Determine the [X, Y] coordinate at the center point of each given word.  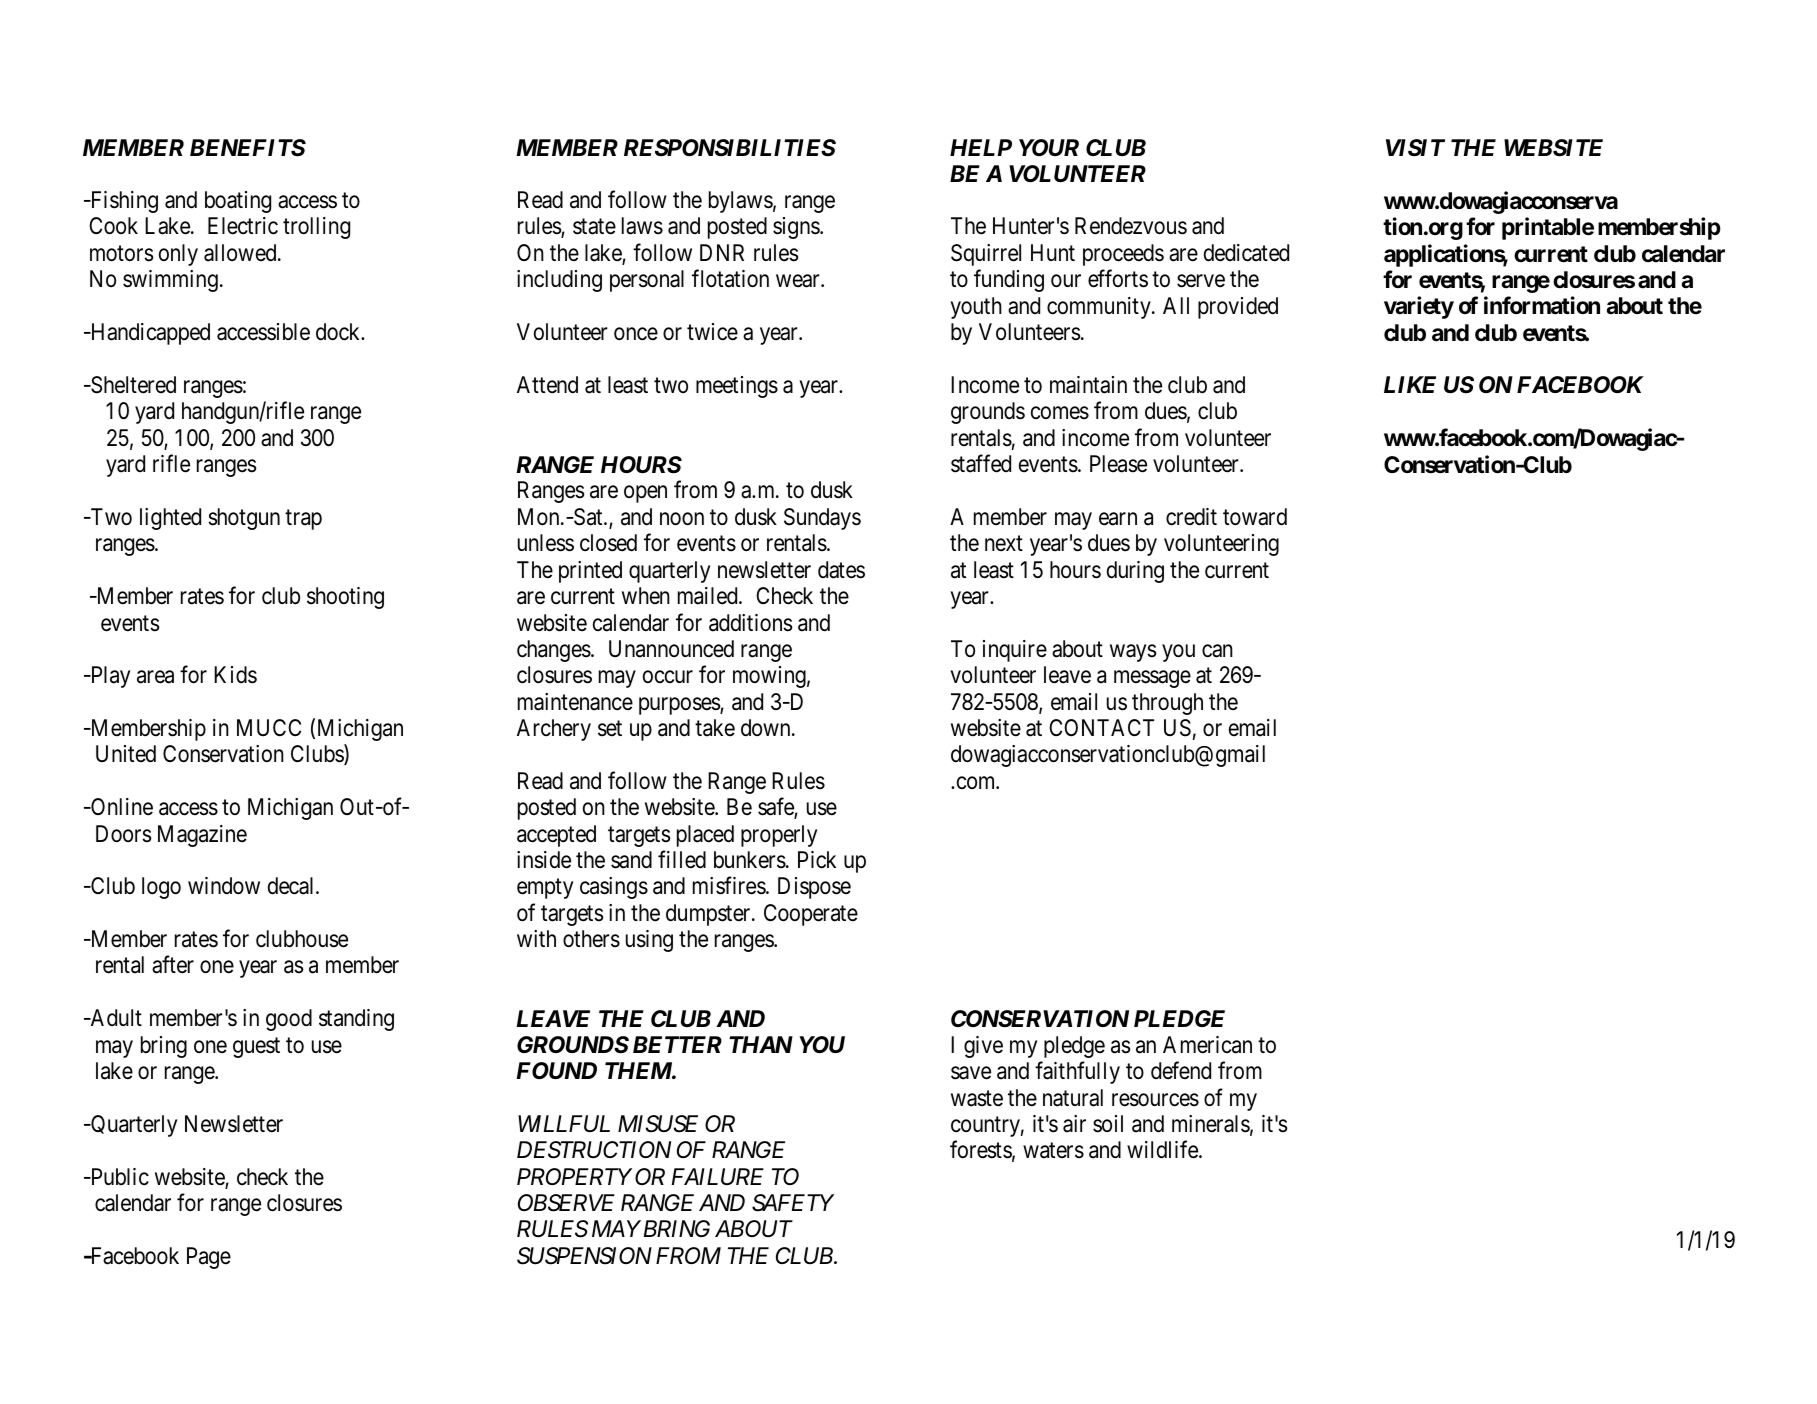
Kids [235, 675]
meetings [737, 387]
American [1207, 1045]
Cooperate [811, 915]
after [173, 965]
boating [238, 202]
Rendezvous [1131, 226]
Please [1118, 464]
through [1167, 704]
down [767, 728]
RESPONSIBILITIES [730, 148]
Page [209, 1258]
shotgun [244, 519]
